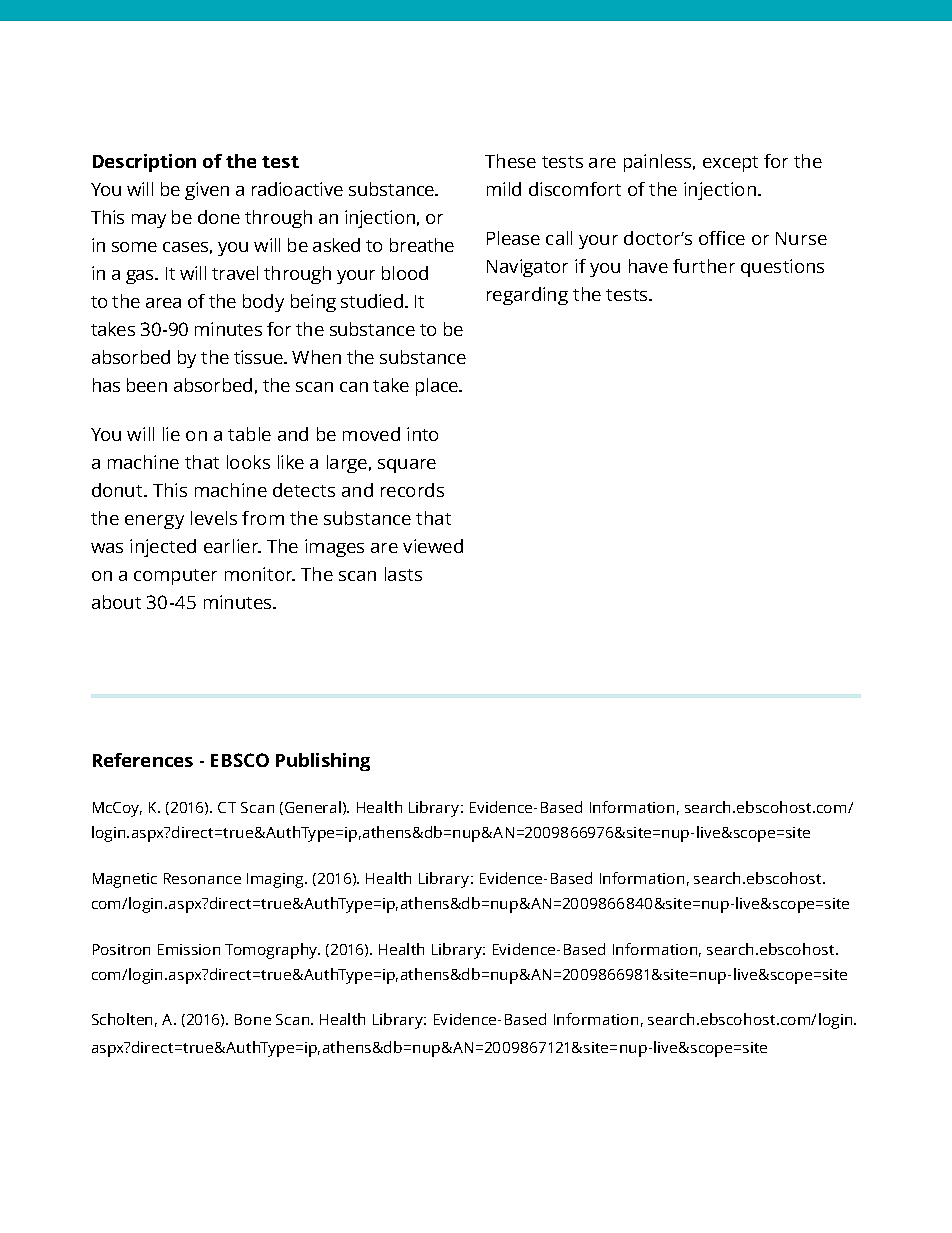 The image size is (952, 1233). Describe the element at coordinates (207, 191) in the image. I see `given` at that location.
